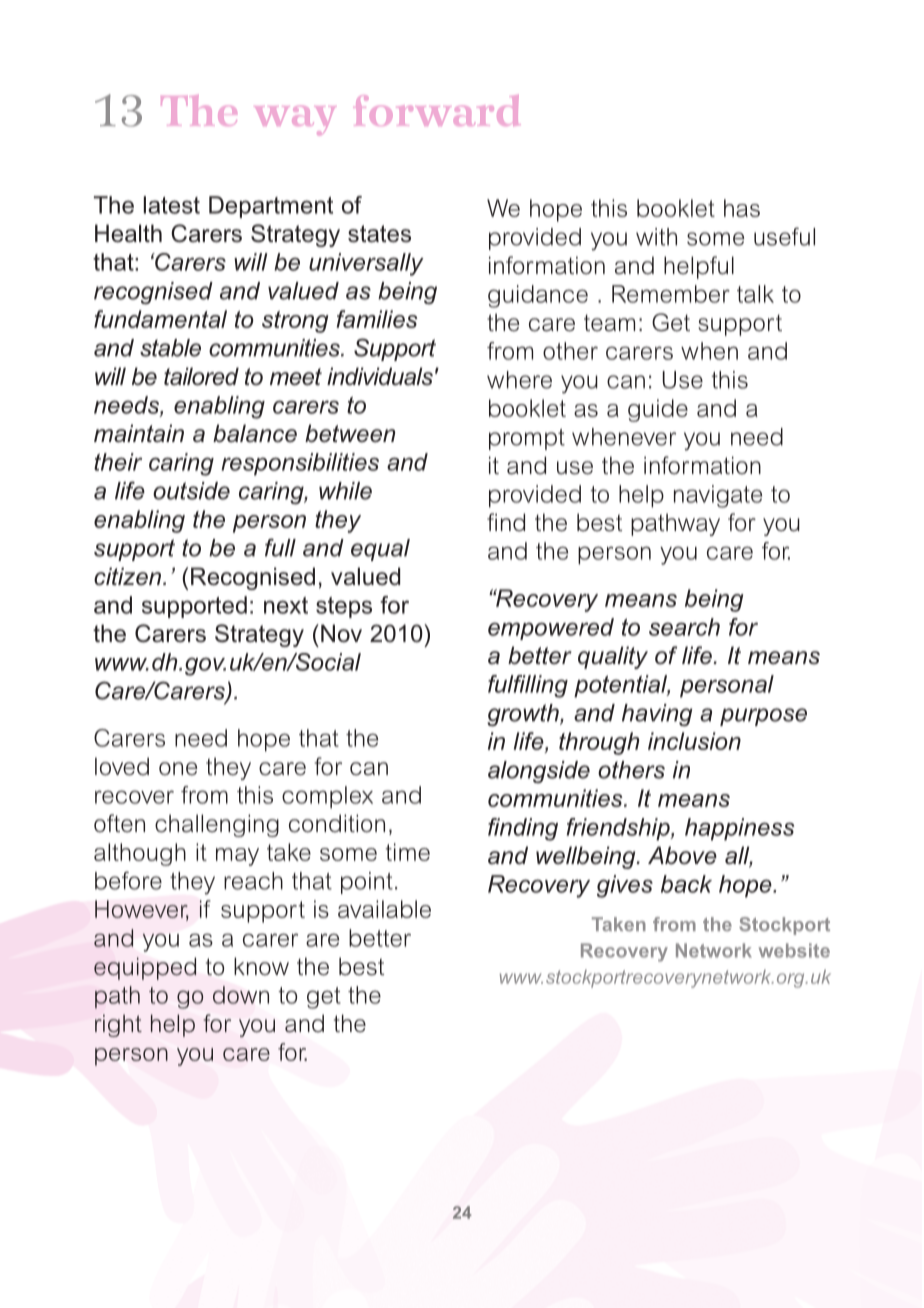  I want to click on inclusion, so click(694, 741).
